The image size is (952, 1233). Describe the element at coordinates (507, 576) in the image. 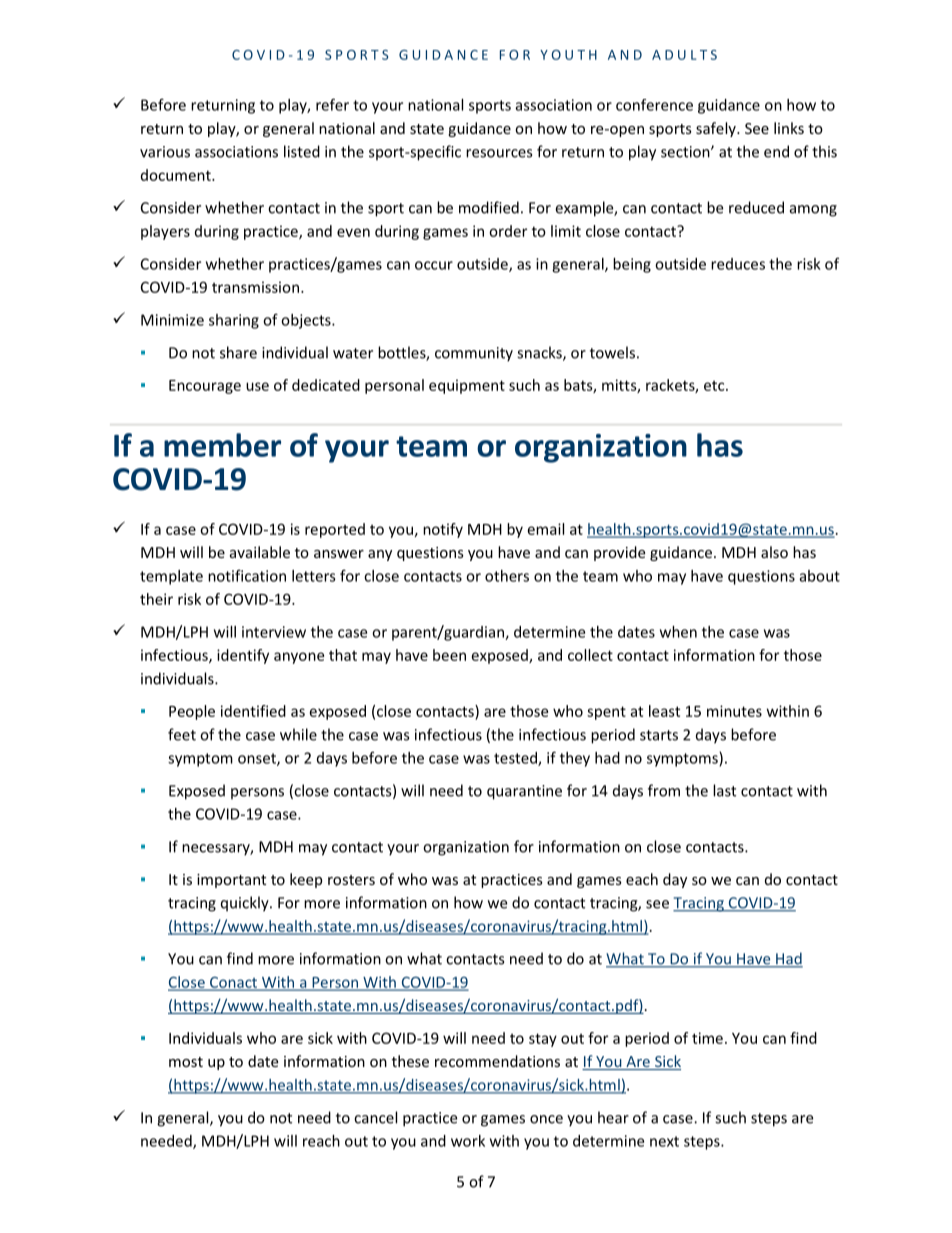

I see `others` at that location.
